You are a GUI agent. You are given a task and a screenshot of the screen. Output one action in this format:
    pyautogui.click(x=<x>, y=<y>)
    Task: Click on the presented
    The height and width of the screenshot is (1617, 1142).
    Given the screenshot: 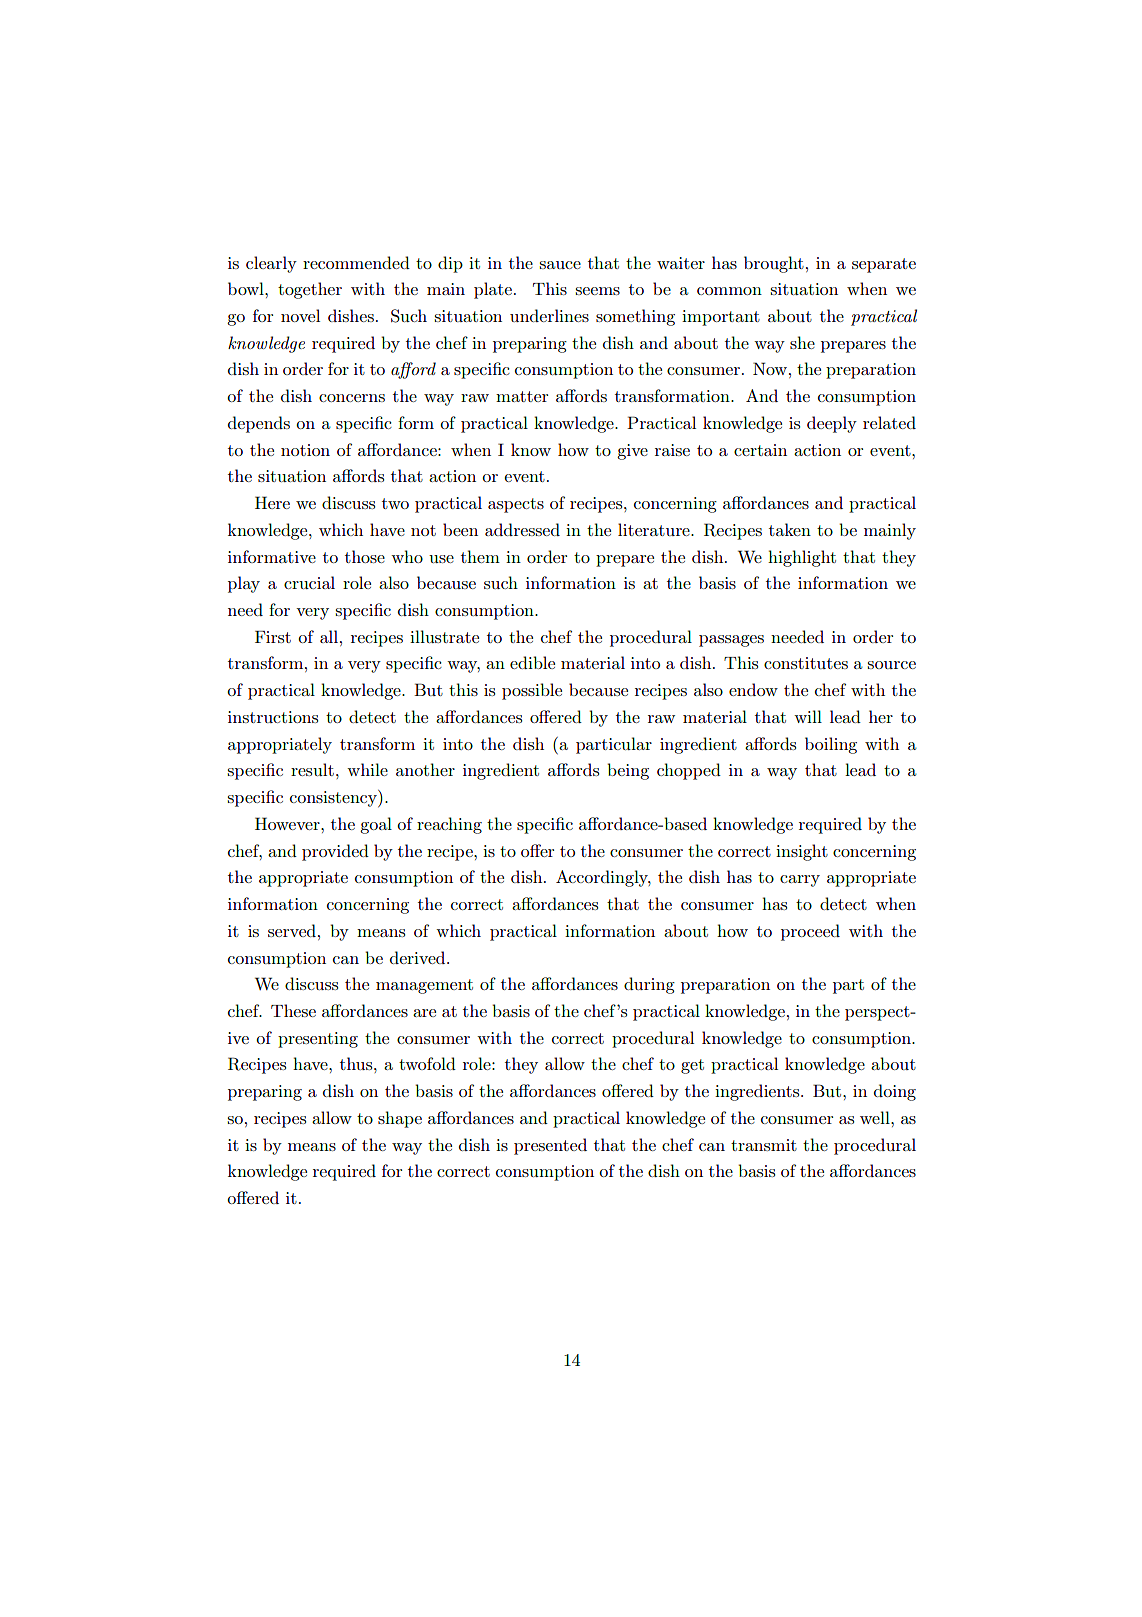 What is the action you would take?
    pyautogui.click(x=550, y=1146)
